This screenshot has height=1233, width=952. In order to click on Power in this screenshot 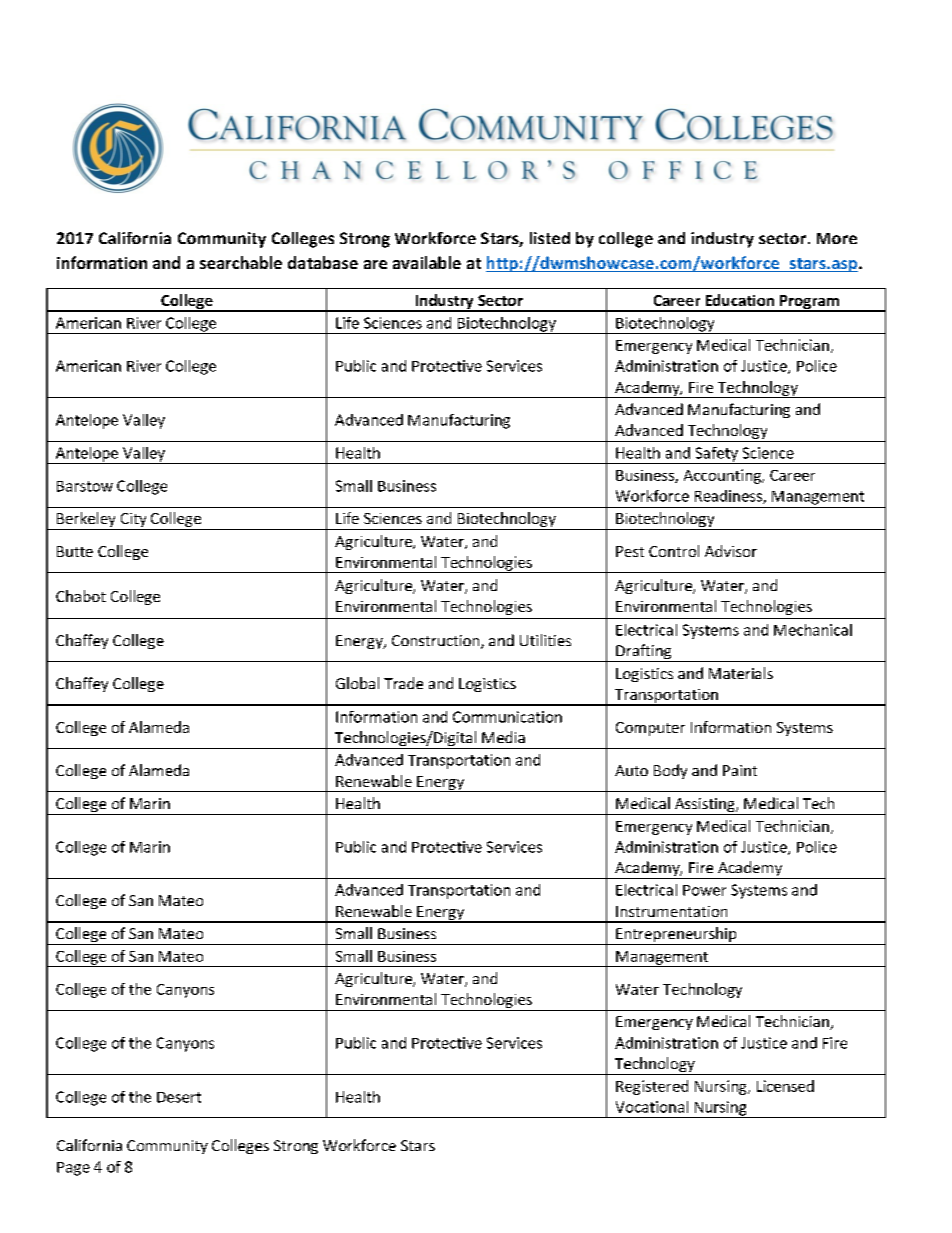, I will do `click(704, 890)`.
